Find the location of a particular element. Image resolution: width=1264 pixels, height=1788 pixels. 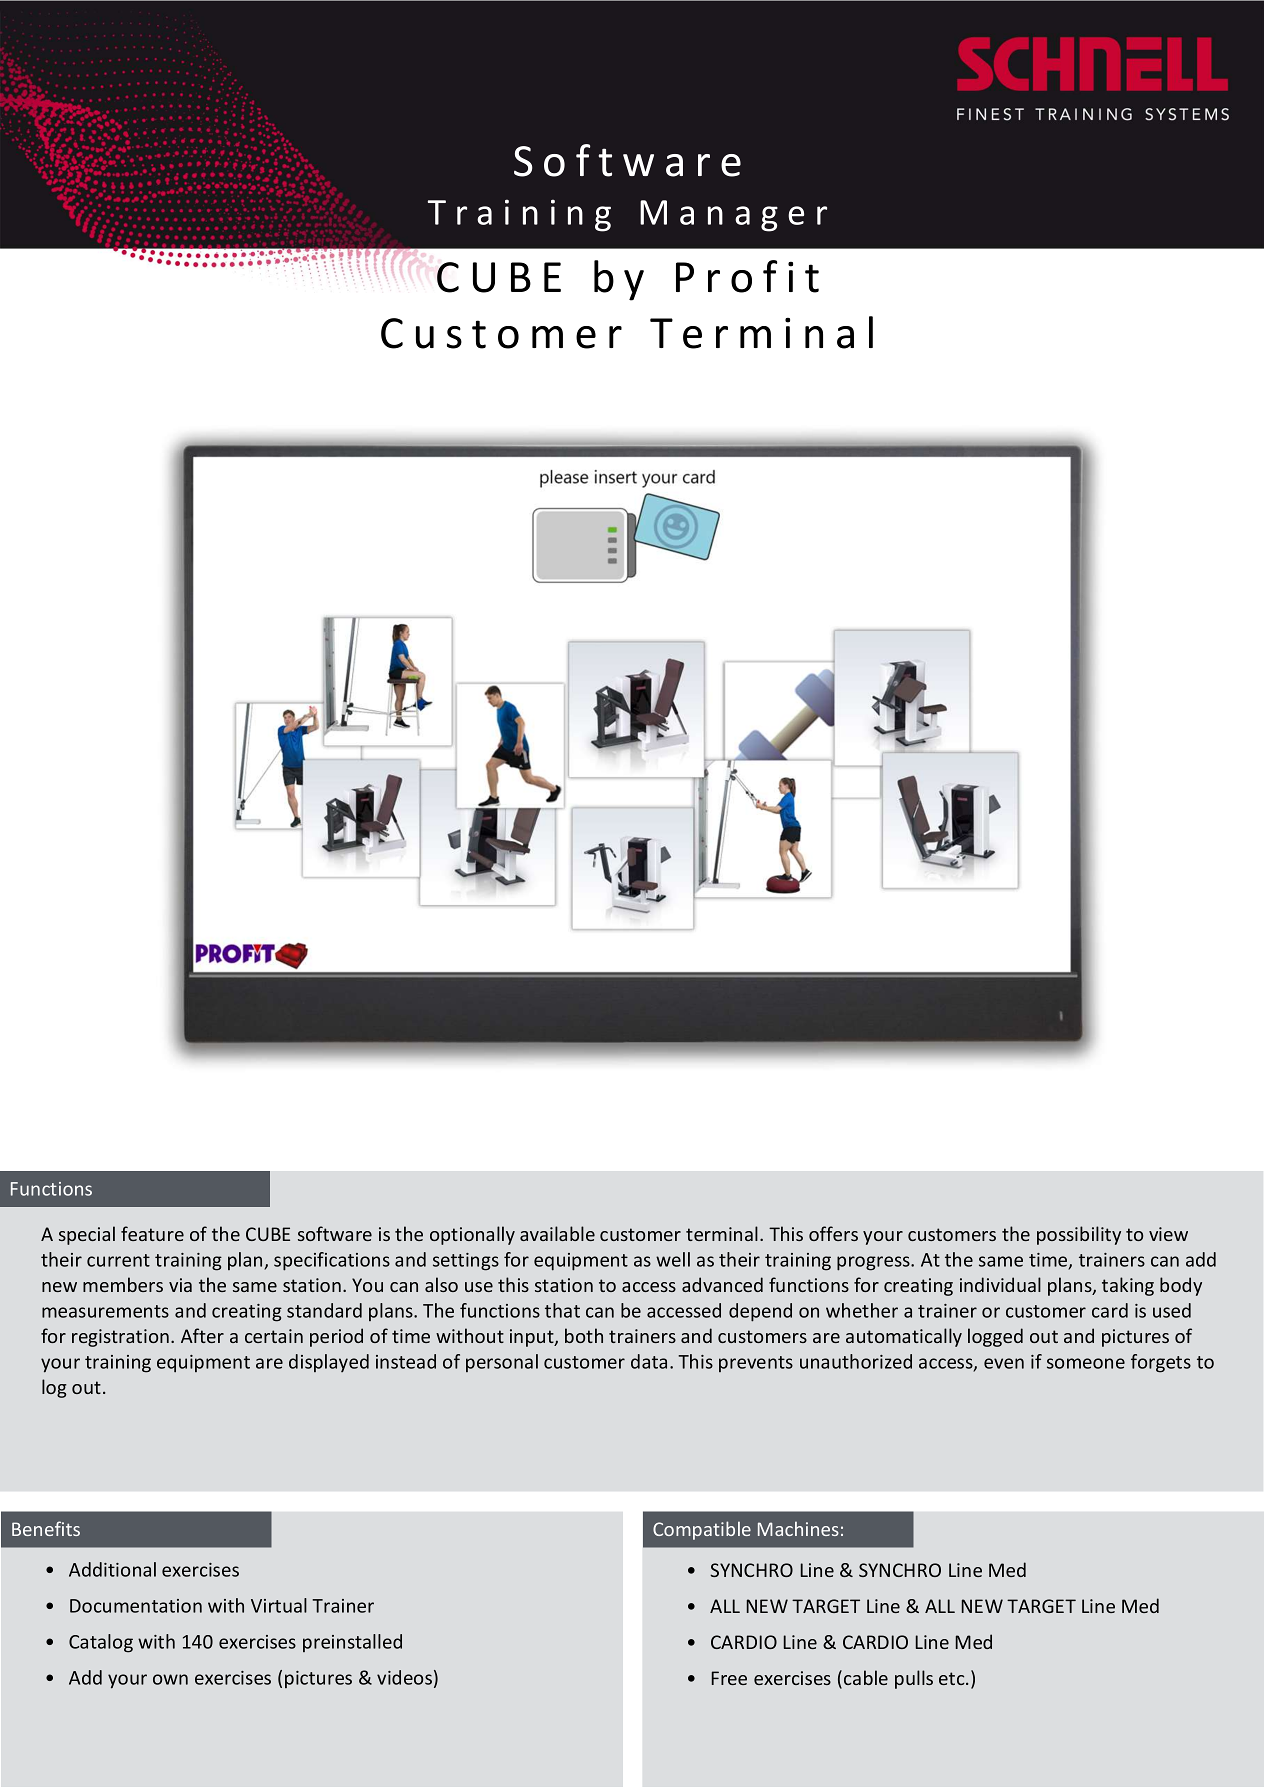

Free is located at coordinates (729, 1678).
